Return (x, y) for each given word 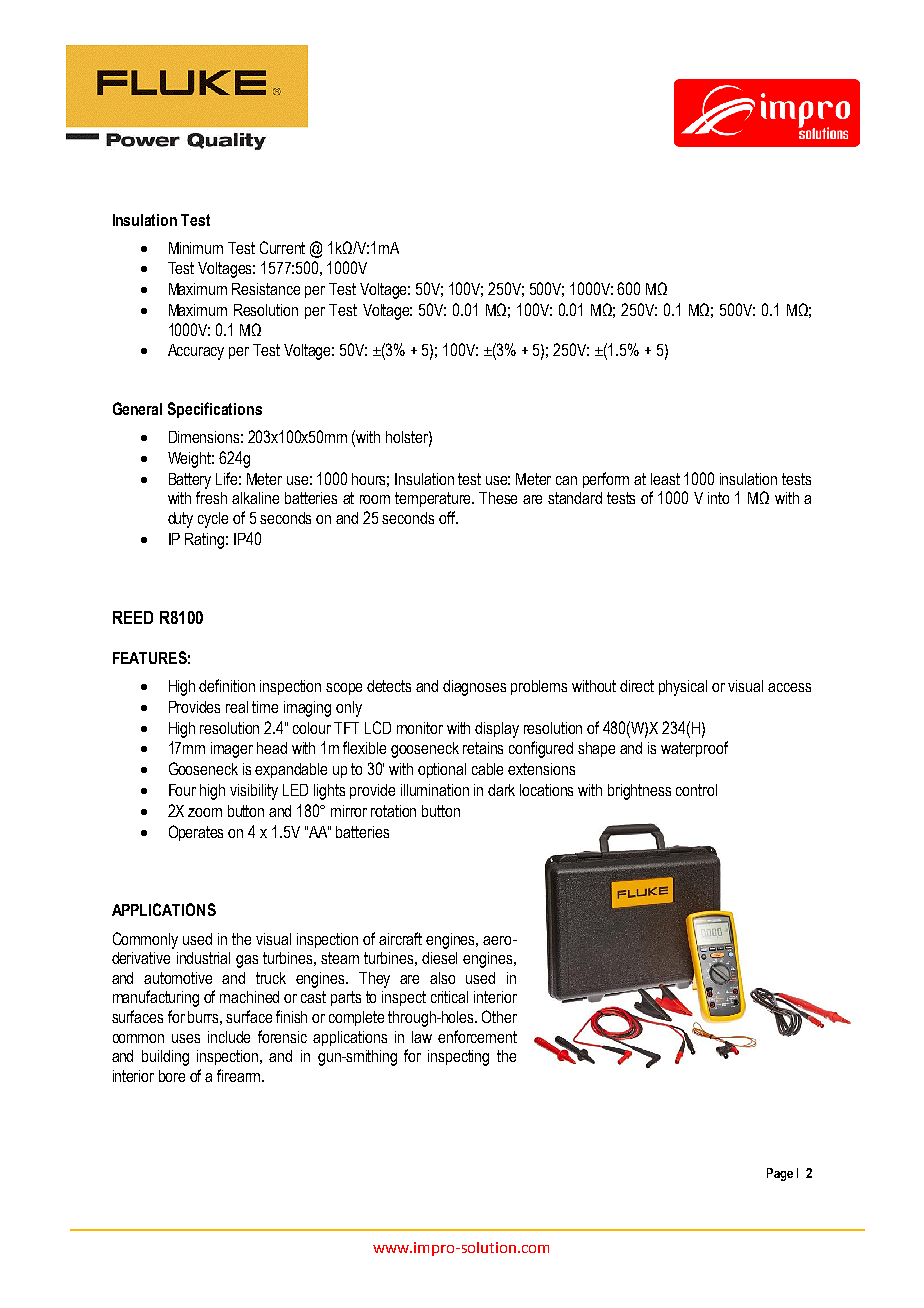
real (237, 707)
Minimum (196, 248)
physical (683, 688)
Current (282, 247)
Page (780, 1174)
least (665, 479)
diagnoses (474, 688)
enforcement (477, 1036)
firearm (240, 1075)
